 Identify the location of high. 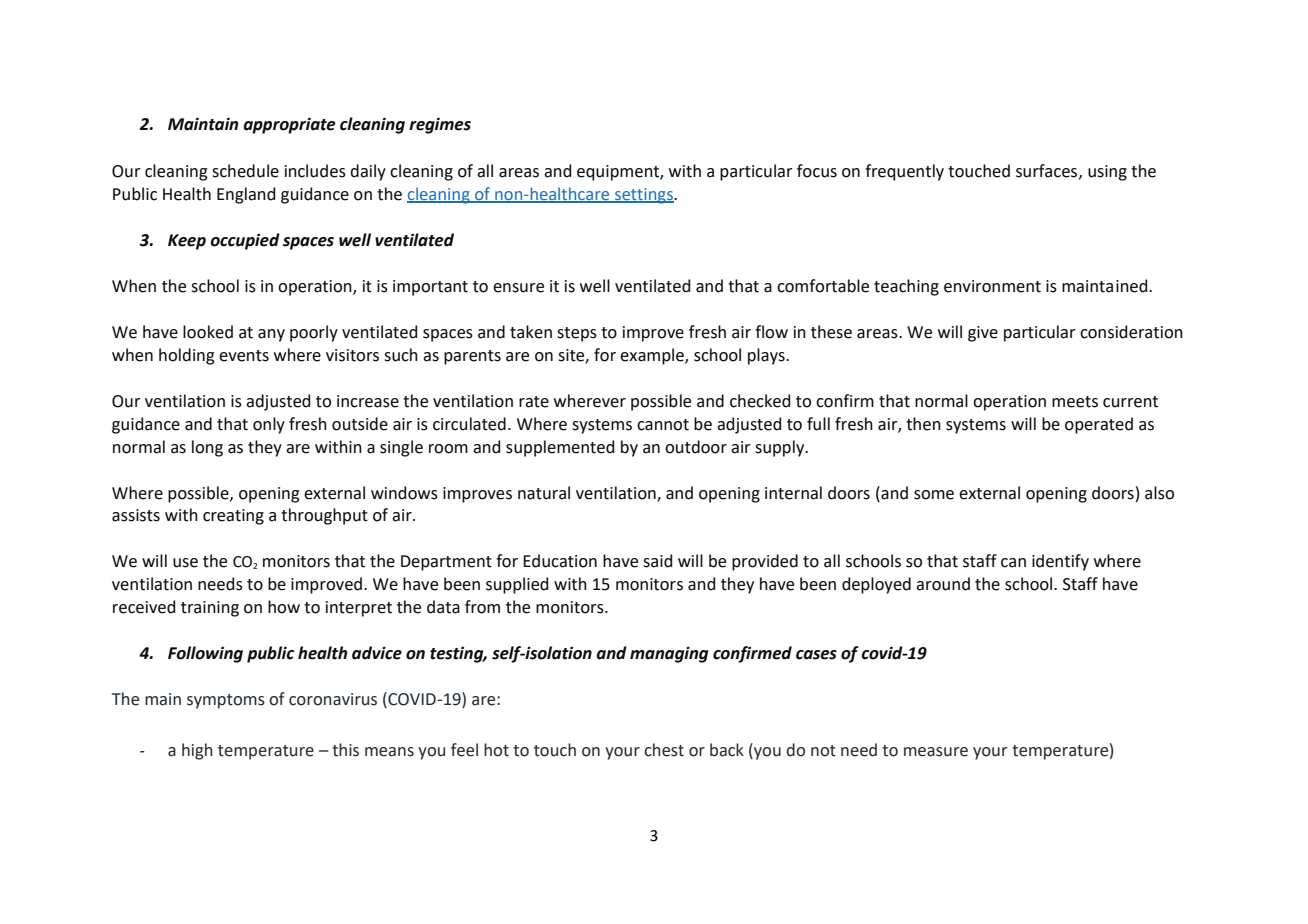
(197, 751).
